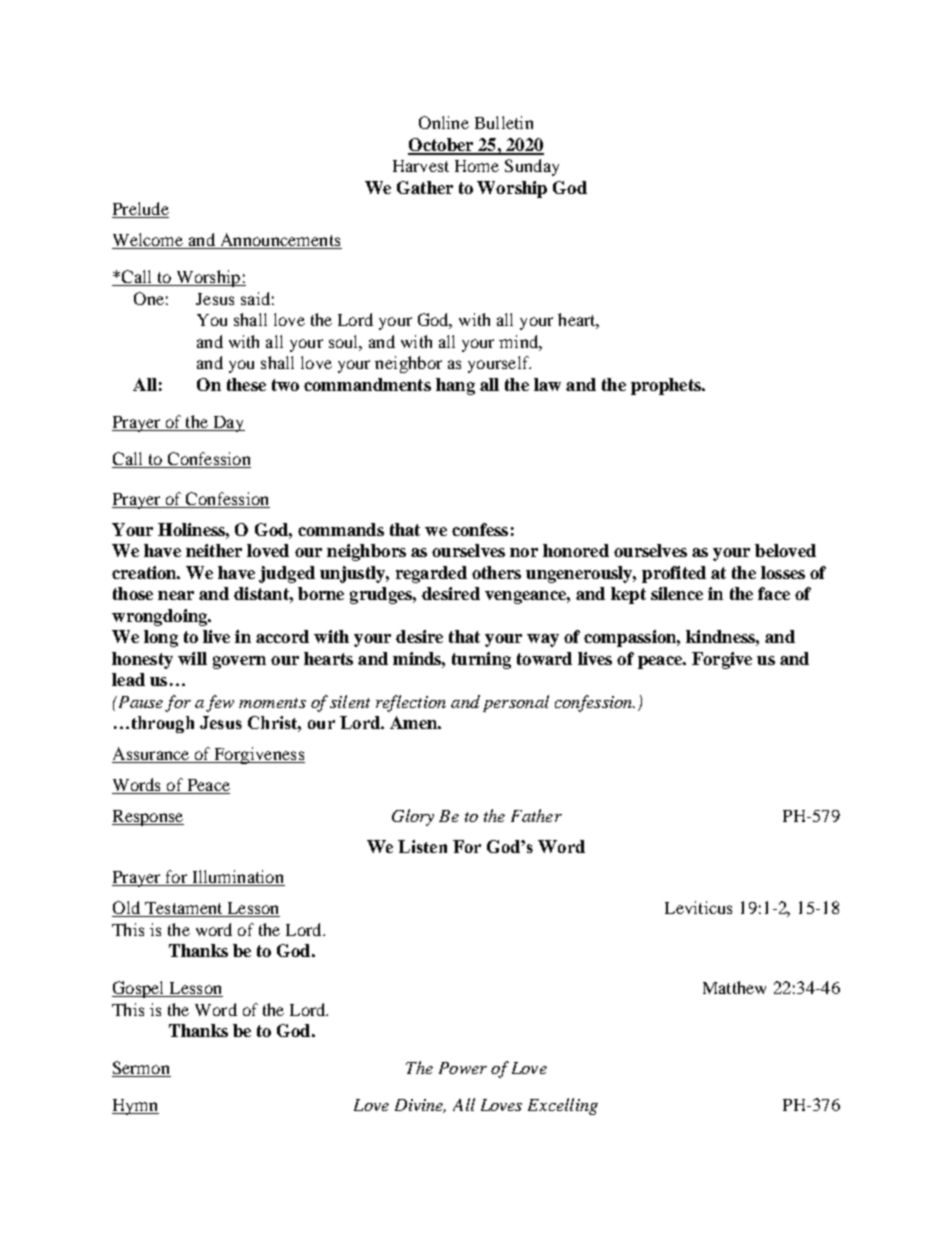  I want to click on Power, so click(463, 1068).
